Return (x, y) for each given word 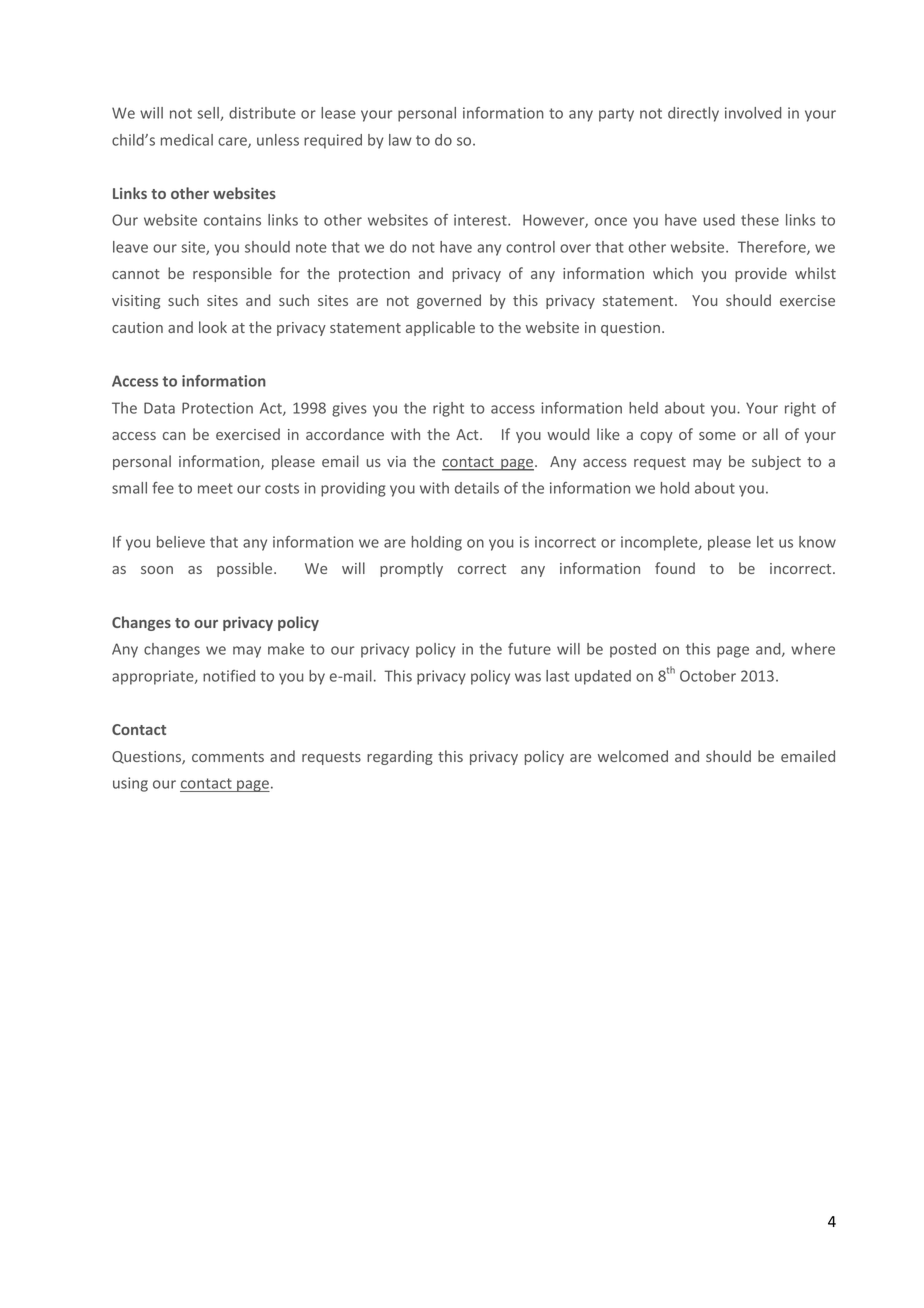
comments (228, 757)
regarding (400, 757)
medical (187, 140)
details (477, 488)
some (717, 436)
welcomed (633, 756)
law (400, 140)
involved (753, 113)
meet (215, 488)
